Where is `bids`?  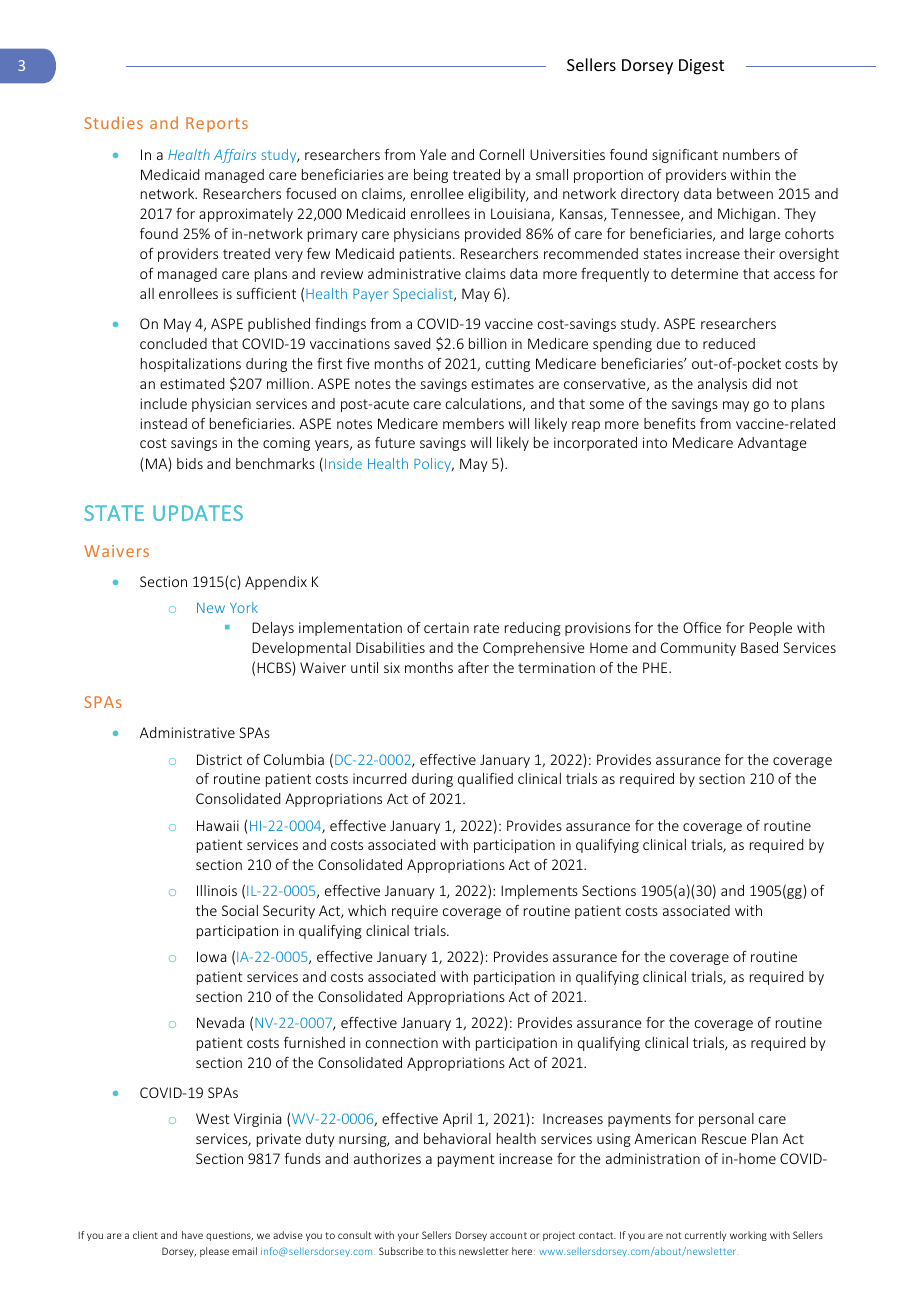
bids is located at coordinates (190, 463).
